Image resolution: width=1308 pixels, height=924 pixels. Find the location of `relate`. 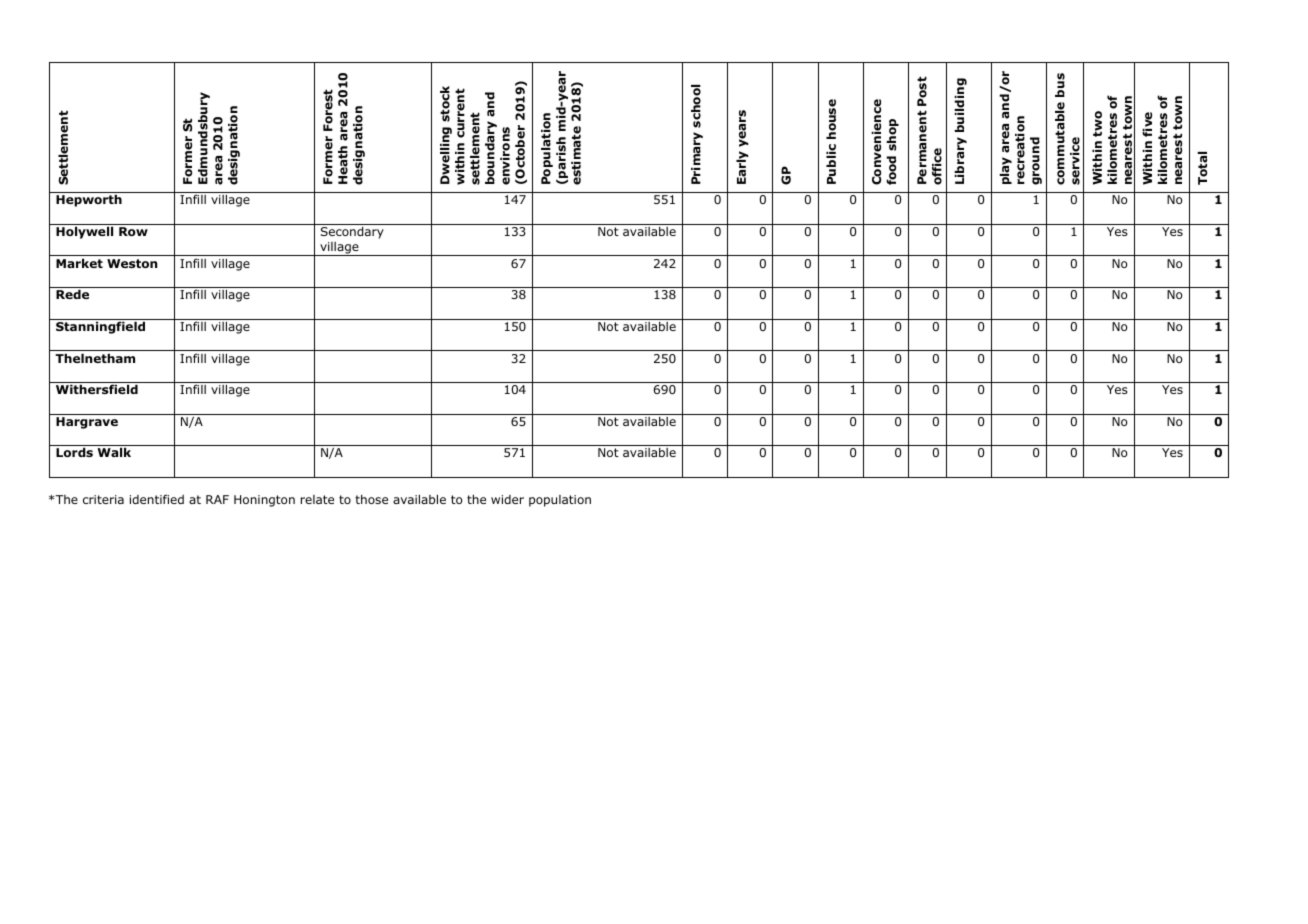

relate is located at coordinates (317, 499).
